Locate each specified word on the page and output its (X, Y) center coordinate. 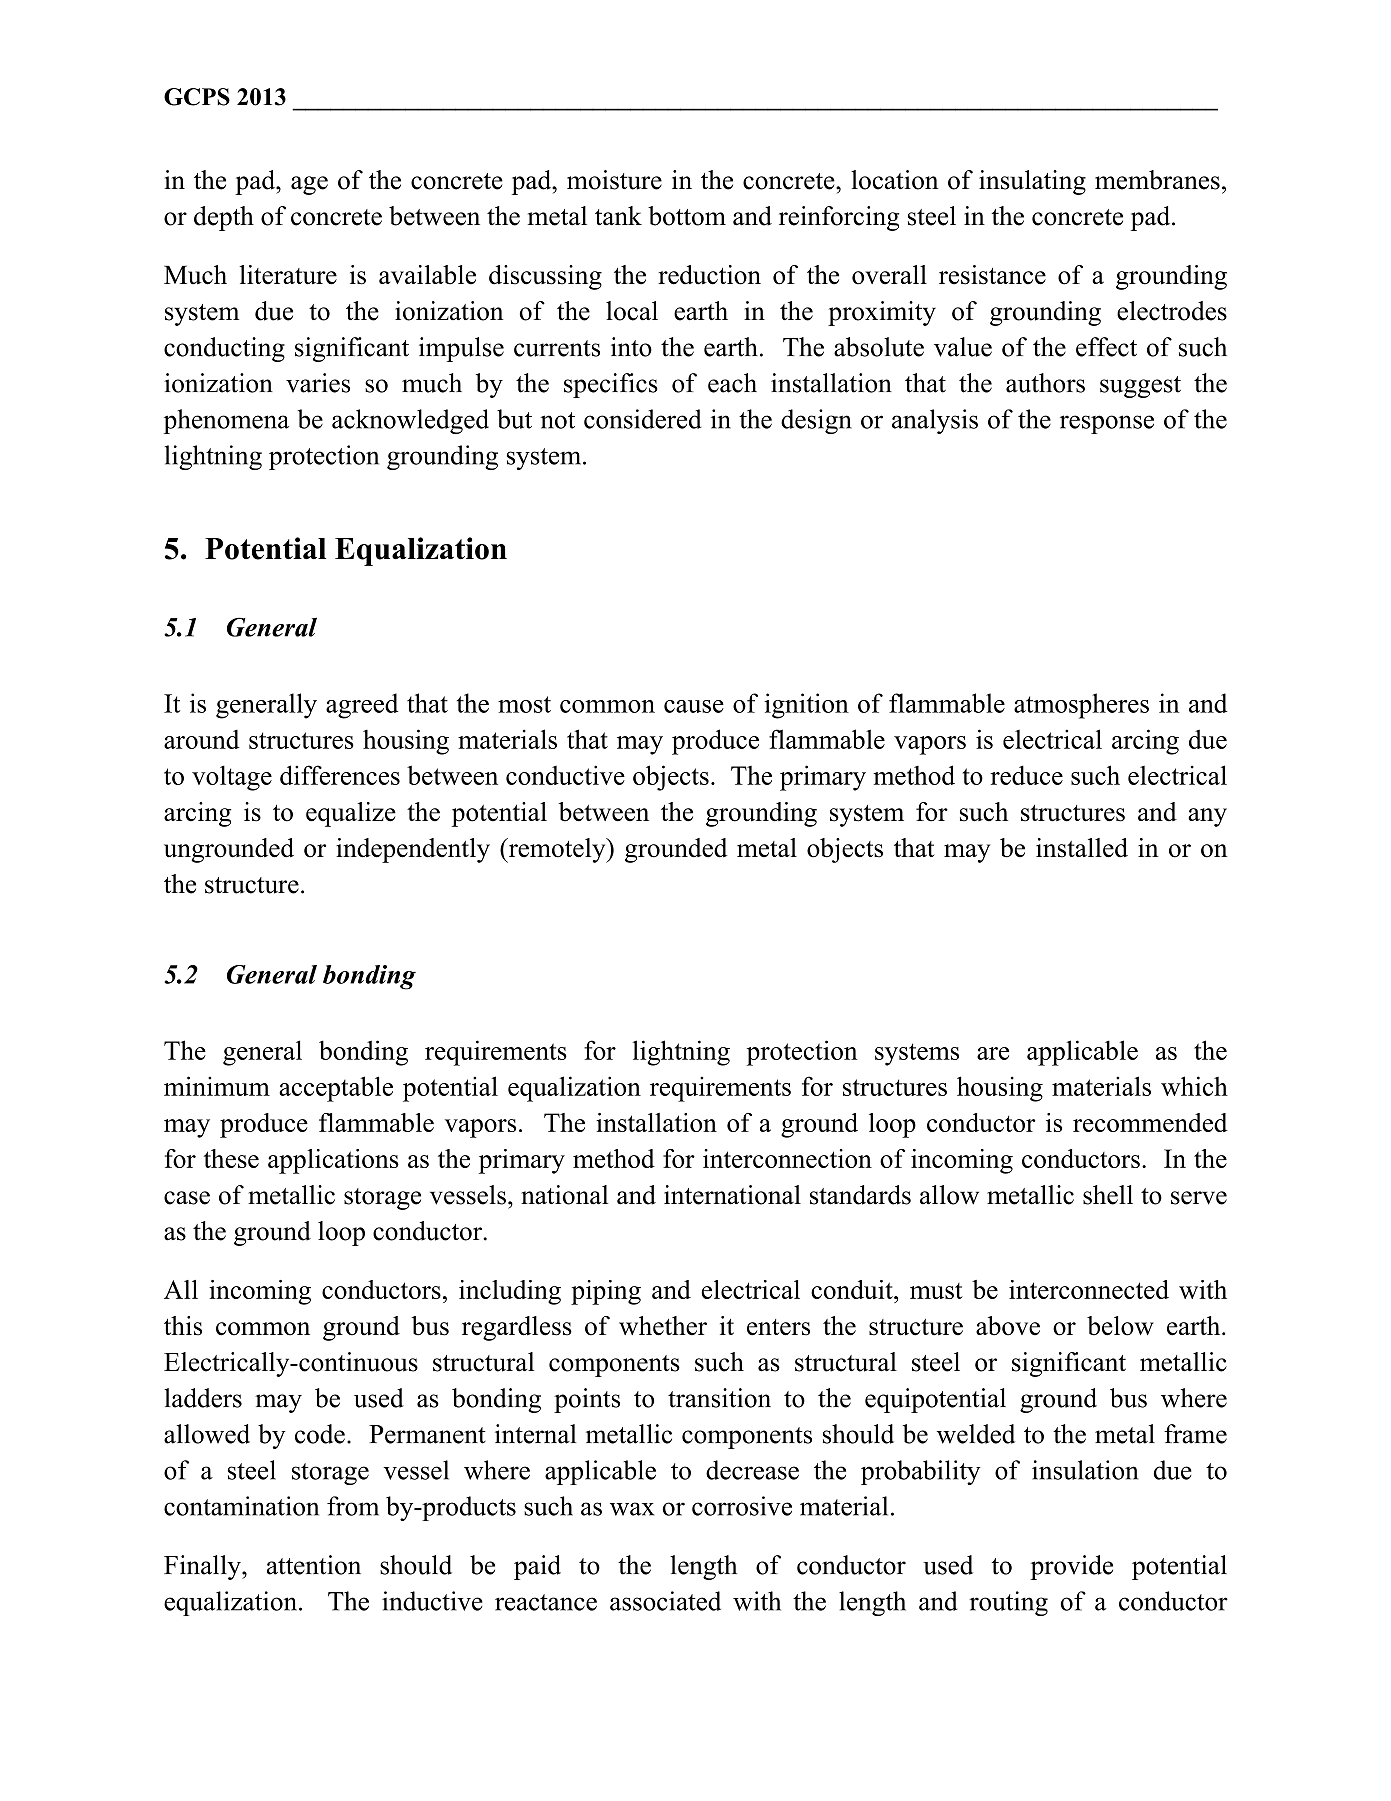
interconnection (787, 1158)
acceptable (336, 1089)
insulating (1032, 182)
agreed (362, 706)
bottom (687, 216)
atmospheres (1081, 706)
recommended (1150, 1122)
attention (314, 1565)
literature (288, 275)
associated (665, 1601)
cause (694, 706)
